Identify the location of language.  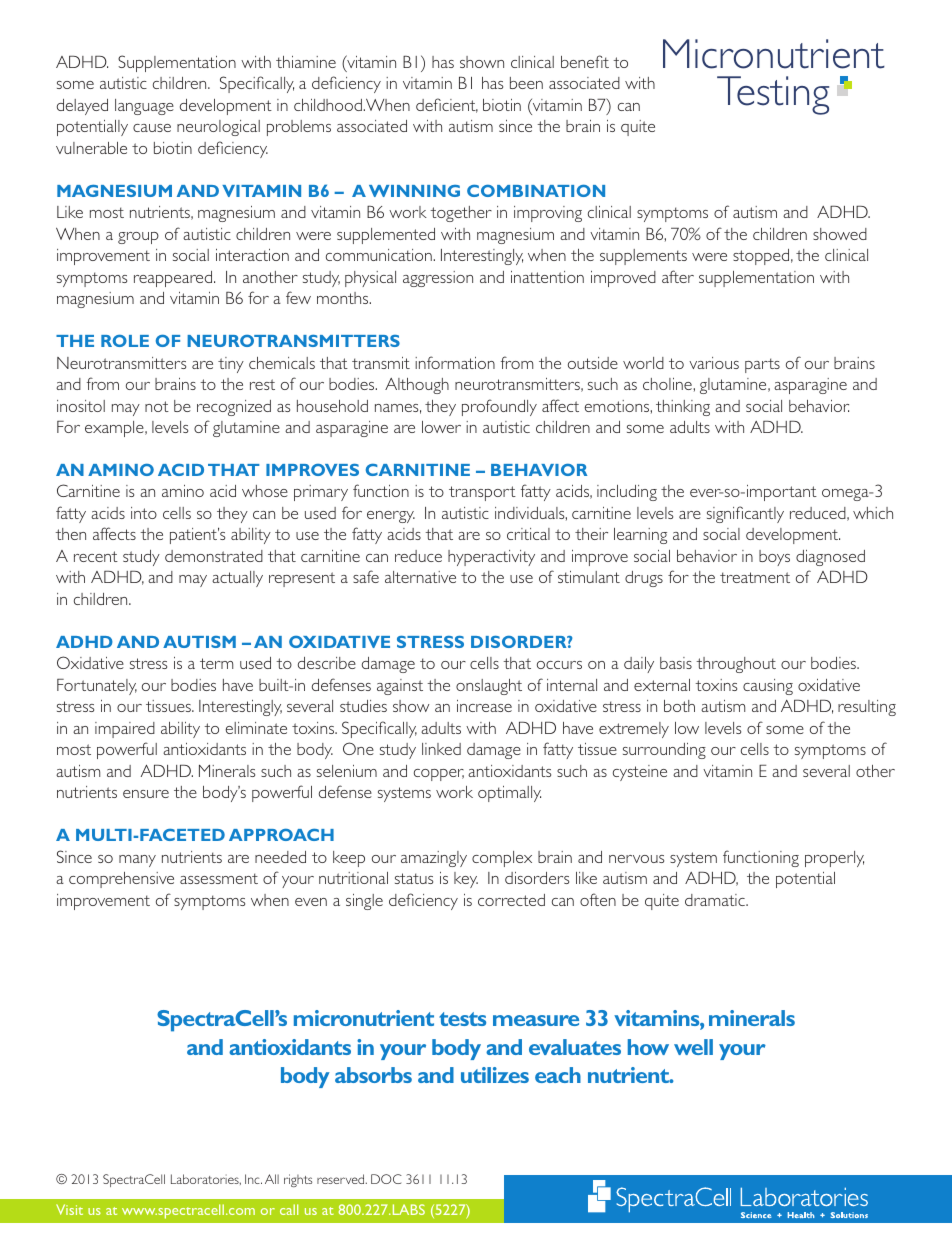
(144, 107).
